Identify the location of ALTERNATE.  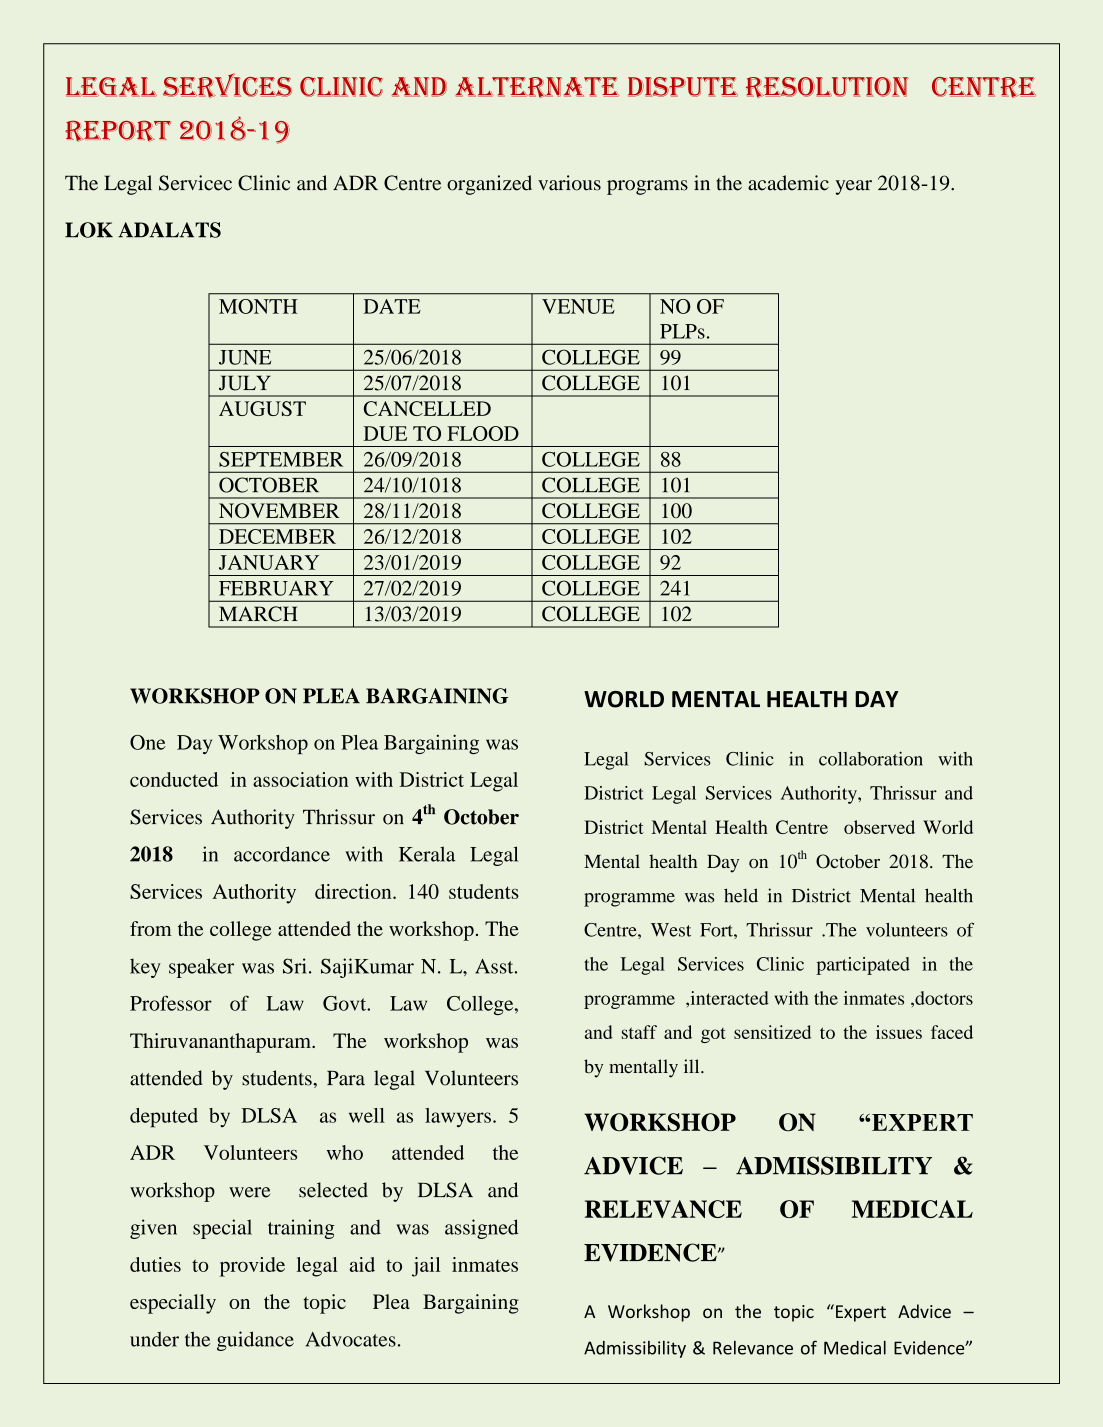
(537, 87).
